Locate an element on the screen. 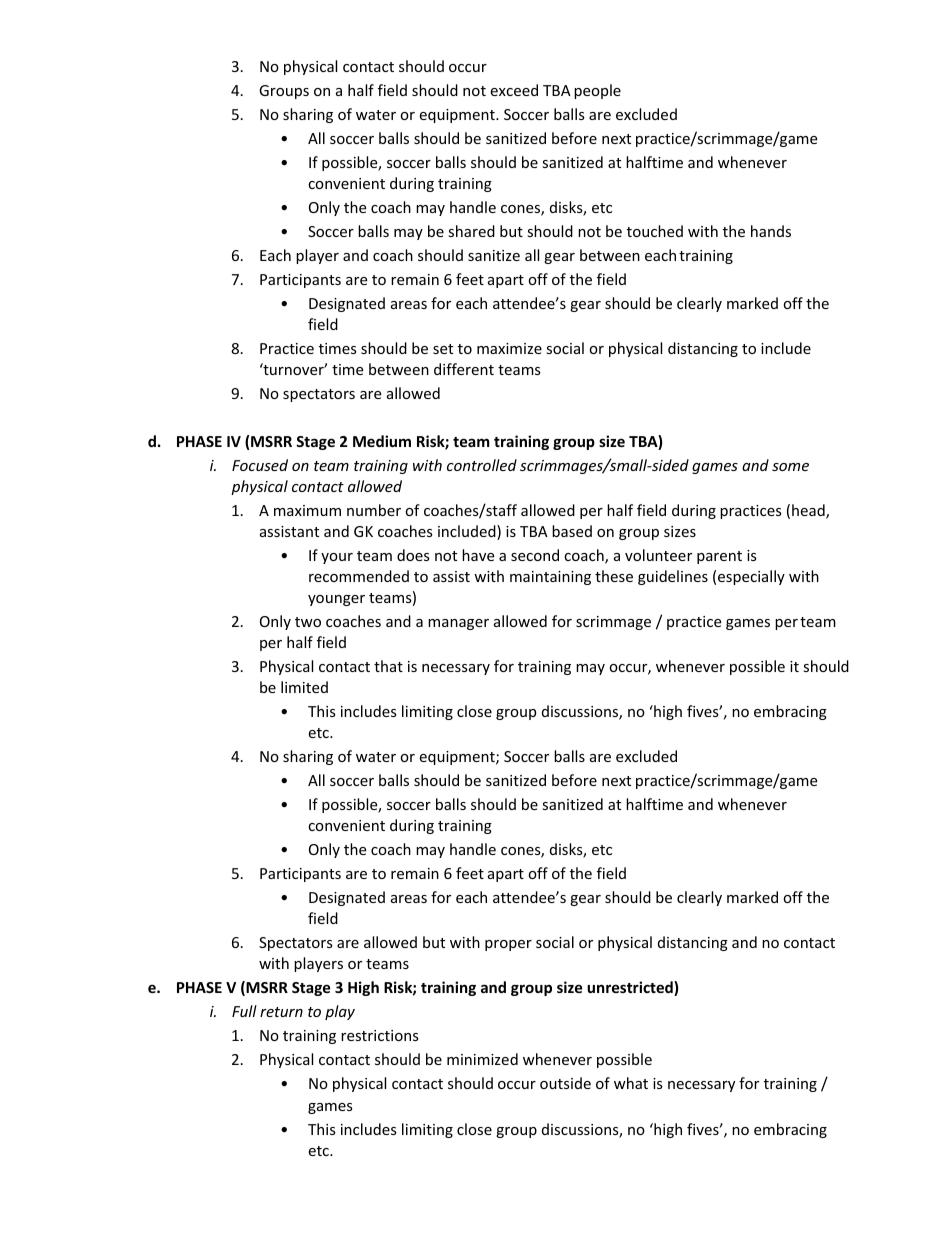 The width and height of the screenshot is (952, 1233). limited is located at coordinates (304, 687).
